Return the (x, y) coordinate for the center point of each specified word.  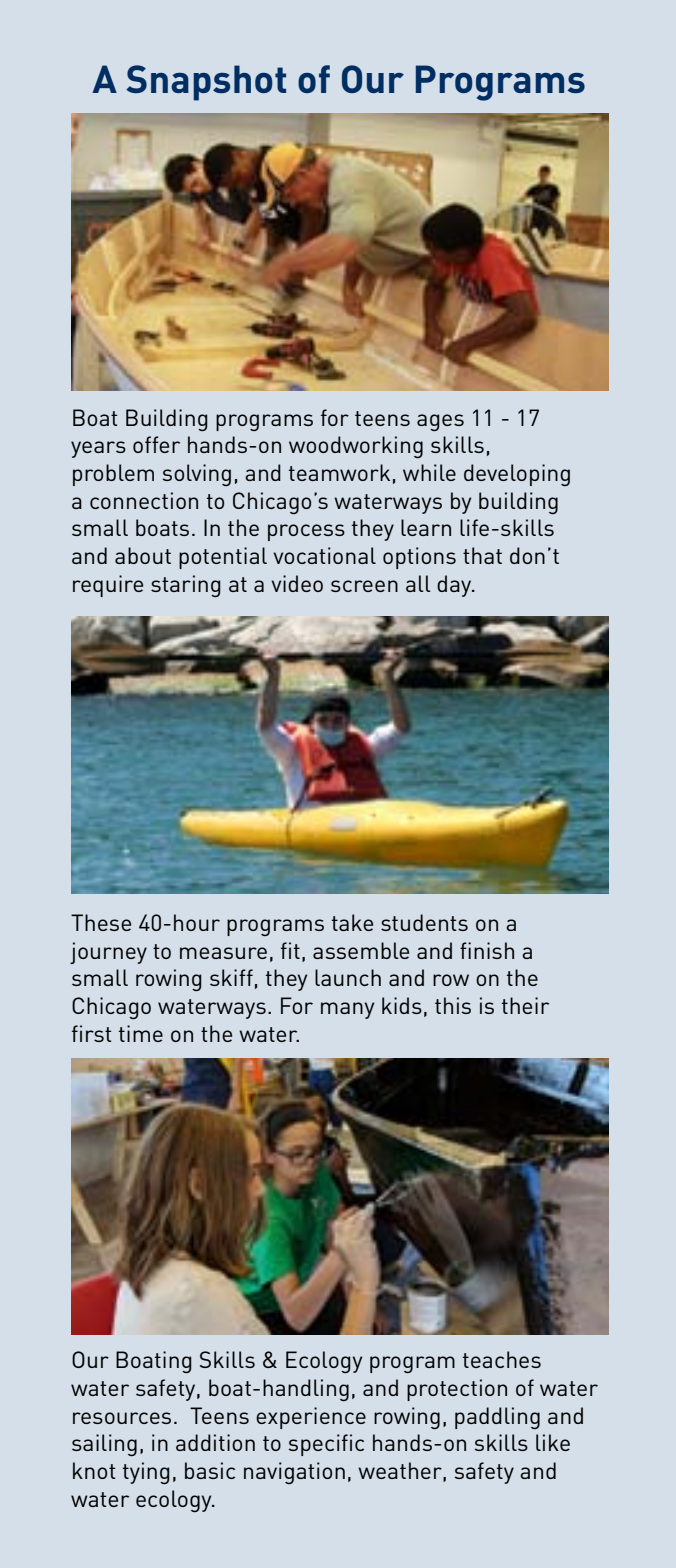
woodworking (356, 447)
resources (122, 1418)
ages (440, 423)
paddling (497, 1418)
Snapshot (206, 83)
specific (326, 1445)
